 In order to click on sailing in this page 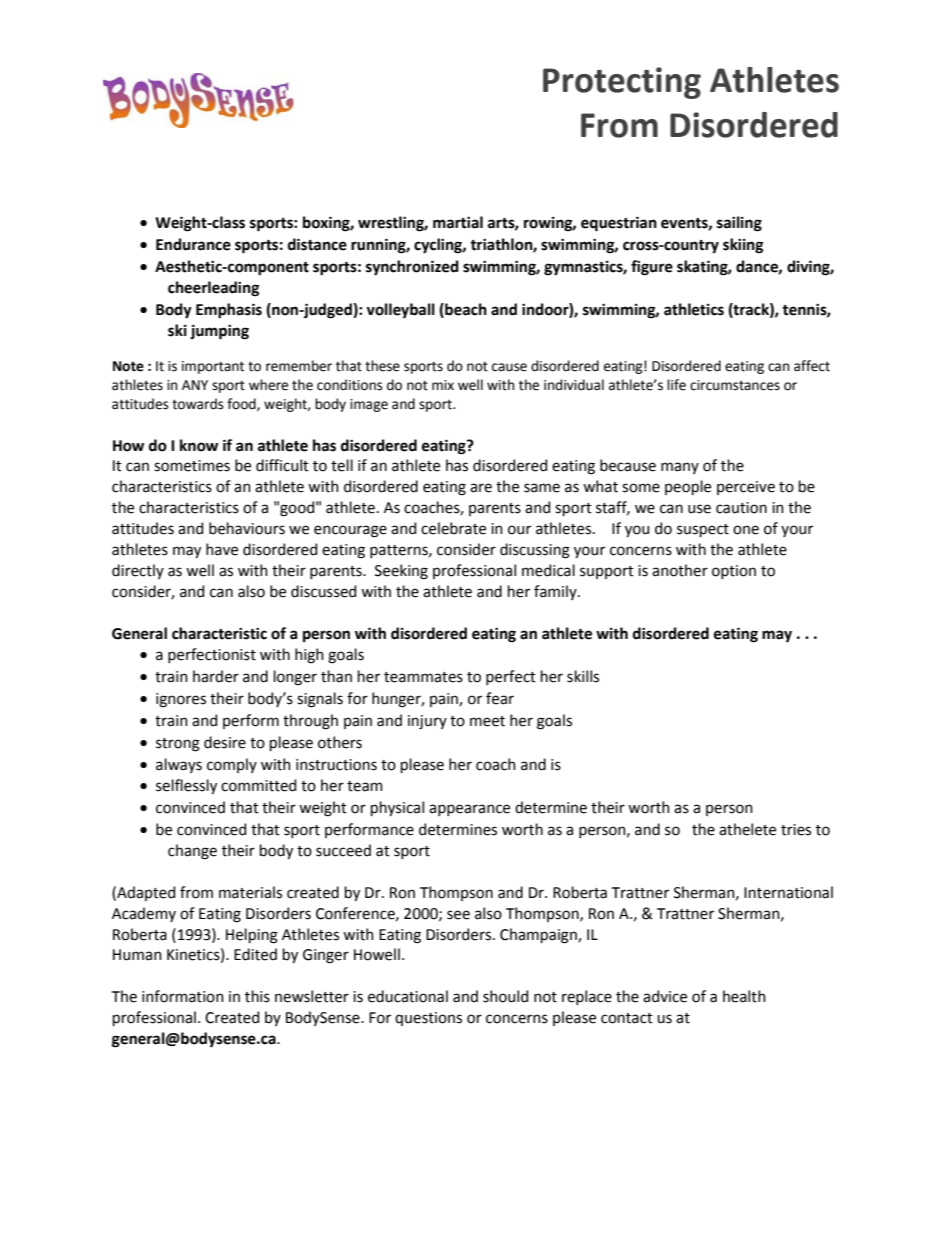, I will do `click(739, 224)`.
